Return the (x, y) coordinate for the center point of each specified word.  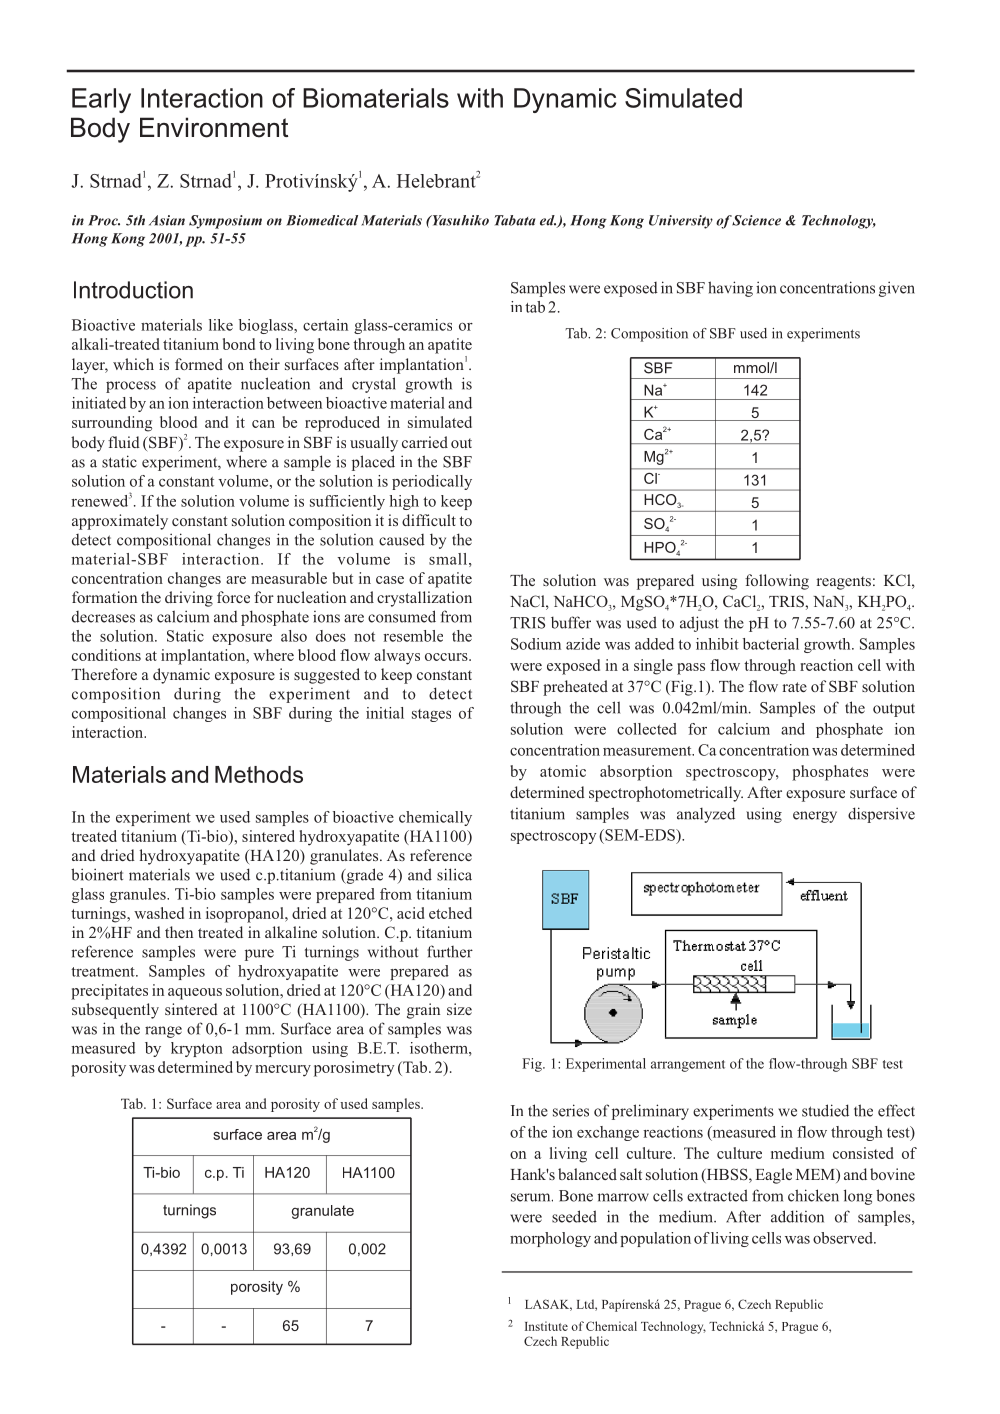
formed (199, 364)
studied (825, 1110)
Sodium (536, 644)
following (777, 582)
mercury (283, 1071)
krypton (197, 1049)
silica (454, 874)
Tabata (515, 220)
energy (815, 817)
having (730, 289)
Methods (259, 774)
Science (756, 220)
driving (189, 599)
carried (425, 442)
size (459, 1009)
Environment (214, 127)
